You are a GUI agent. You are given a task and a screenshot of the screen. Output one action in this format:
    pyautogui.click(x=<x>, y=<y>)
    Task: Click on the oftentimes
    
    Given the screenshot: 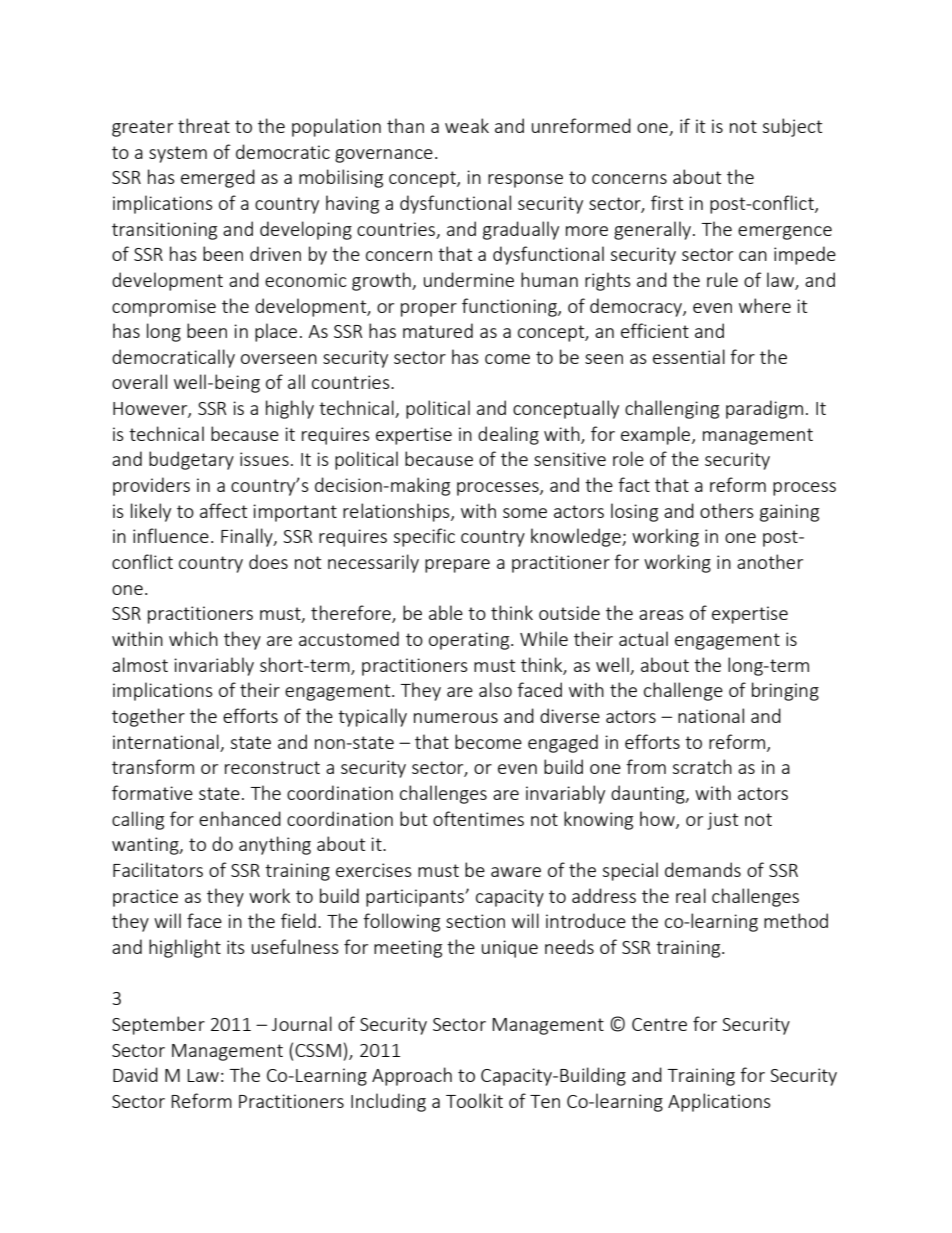 What is the action you would take?
    pyautogui.click(x=478, y=818)
